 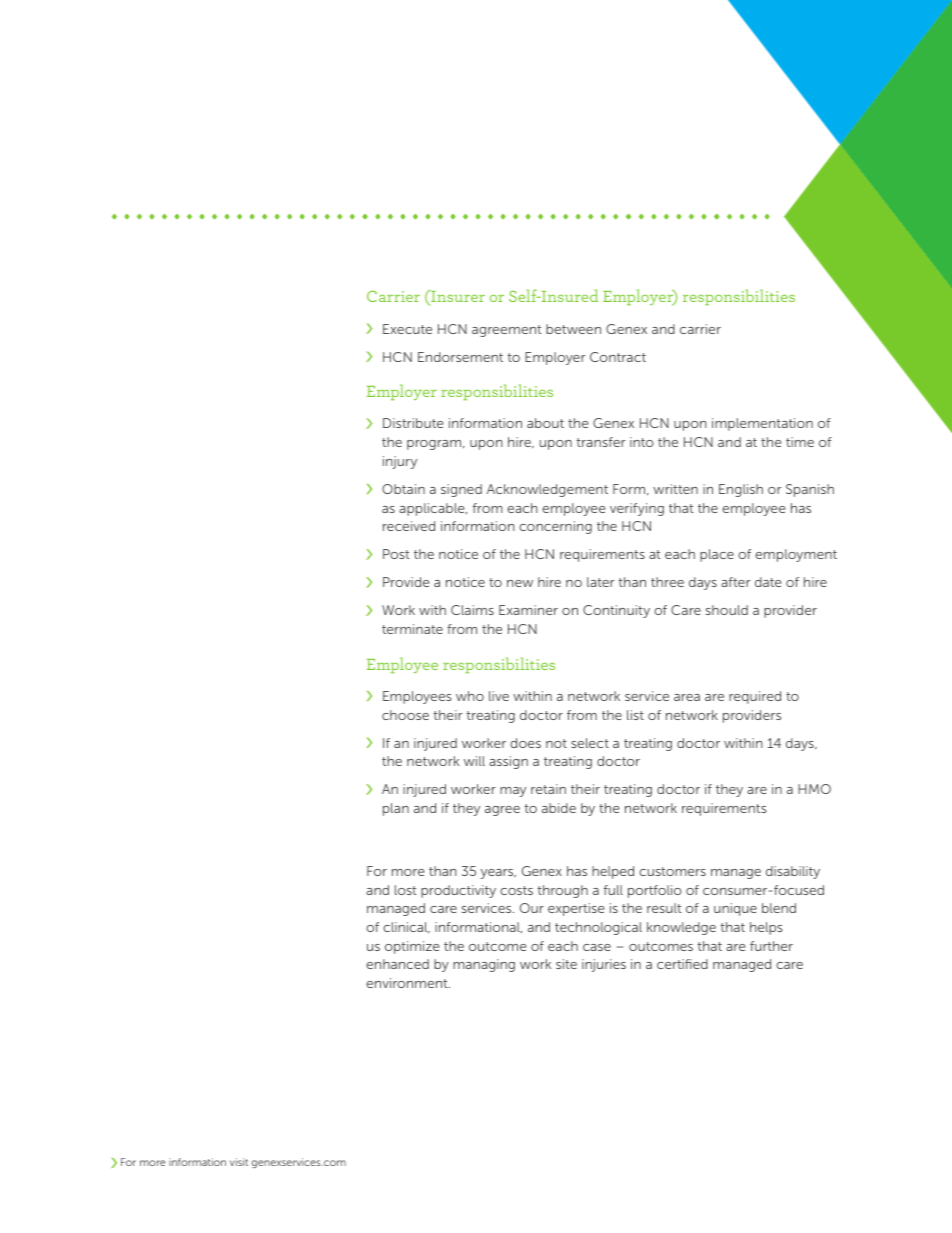 What do you see at coordinates (555, 527) in the screenshot?
I see `concerning` at bounding box center [555, 527].
